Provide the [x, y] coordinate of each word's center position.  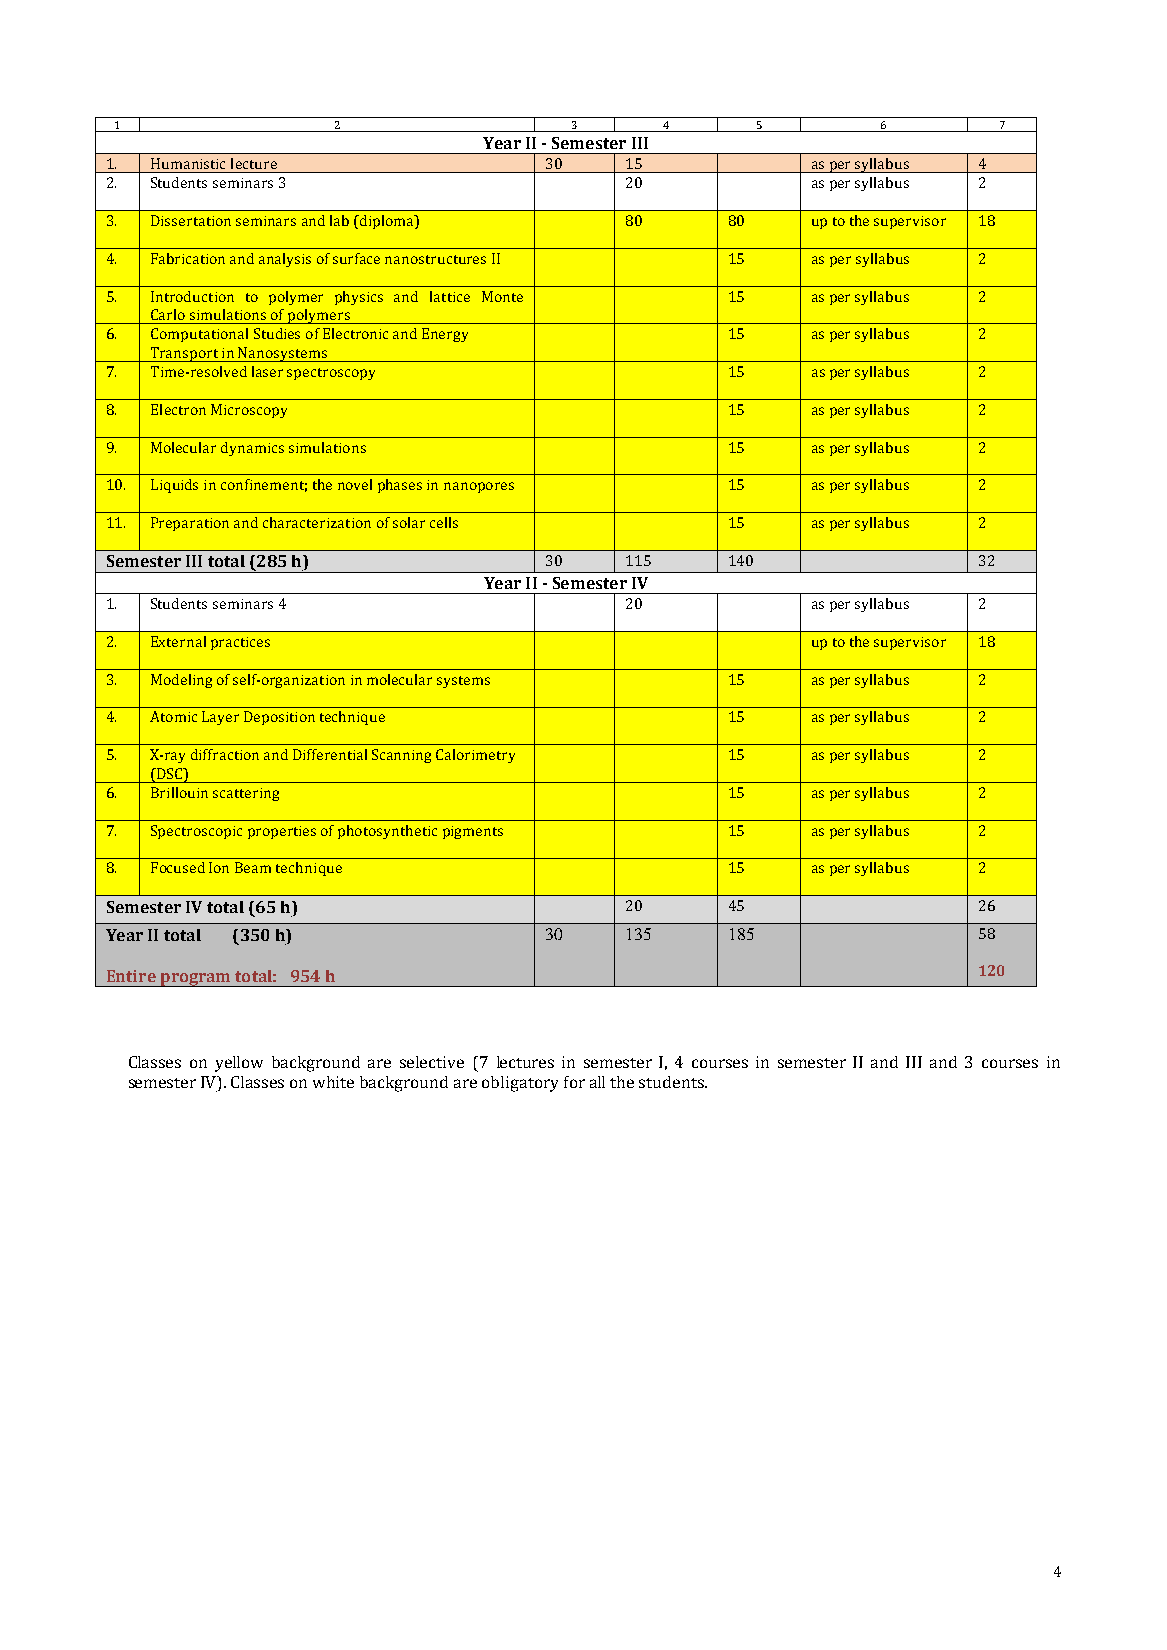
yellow [239, 1064]
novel [355, 484]
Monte [502, 296]
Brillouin [179, 792]
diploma [387, 222]
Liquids [174, 486]
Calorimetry [475, 756]
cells [444, 522]
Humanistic [188, 163]
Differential [330, 754]
